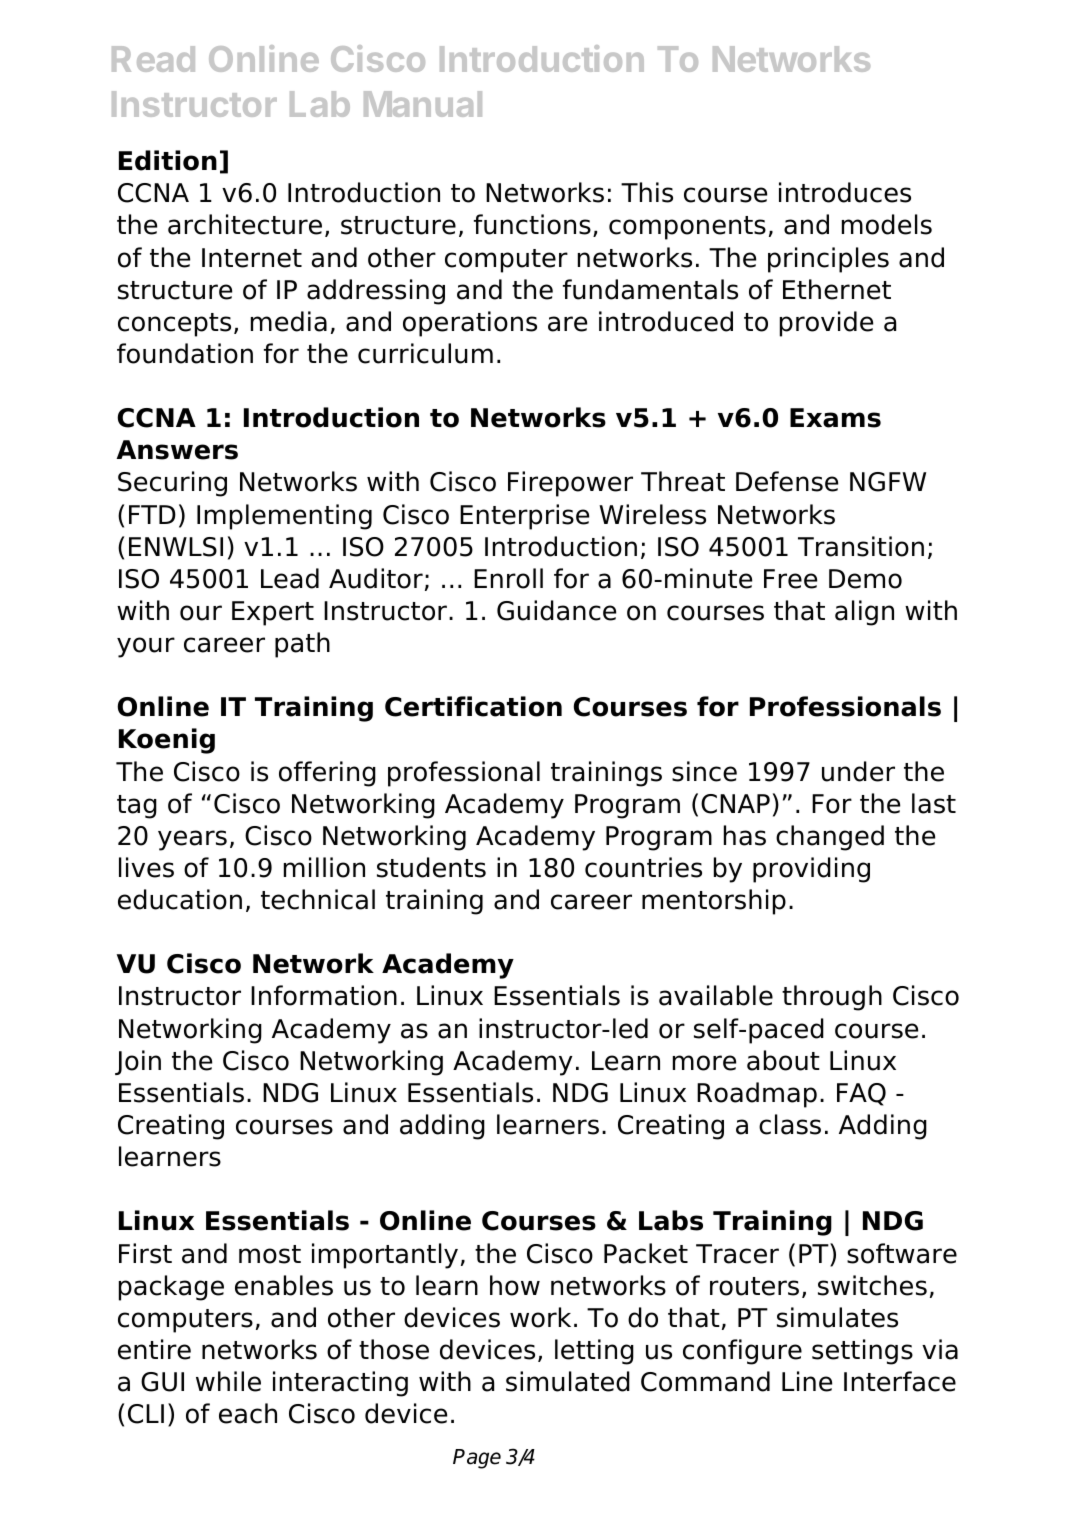 Image resolution: width=1078 pixels, height=1530 pixels. What do you see at coordinates (167, 741) in the screenshot?
I see `Koenig` at bounding box center [167, 741].
